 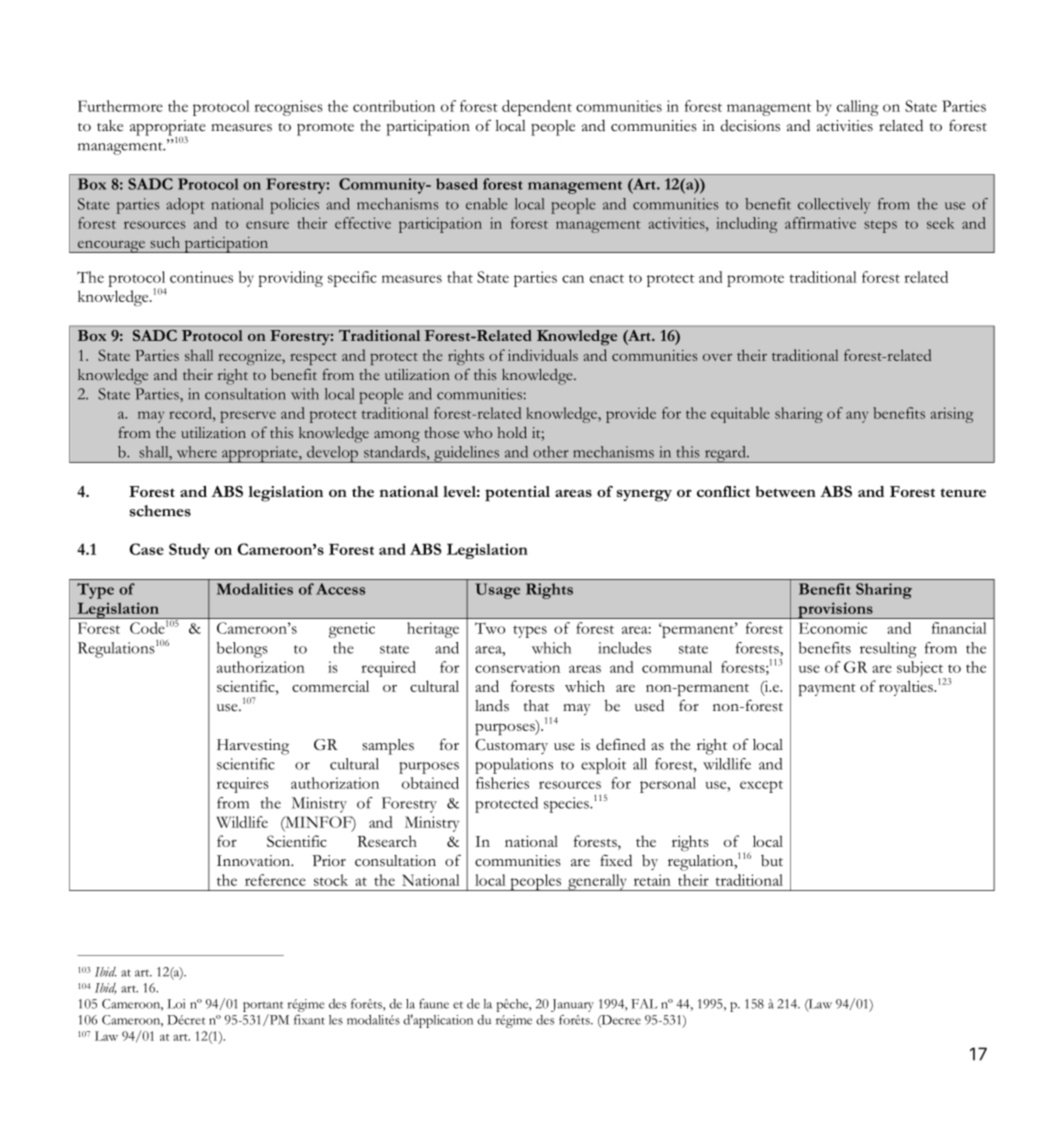 What do you see at coordinates (572, 1005) in the image?
I see `January` at bounding box center [572, 1005].
